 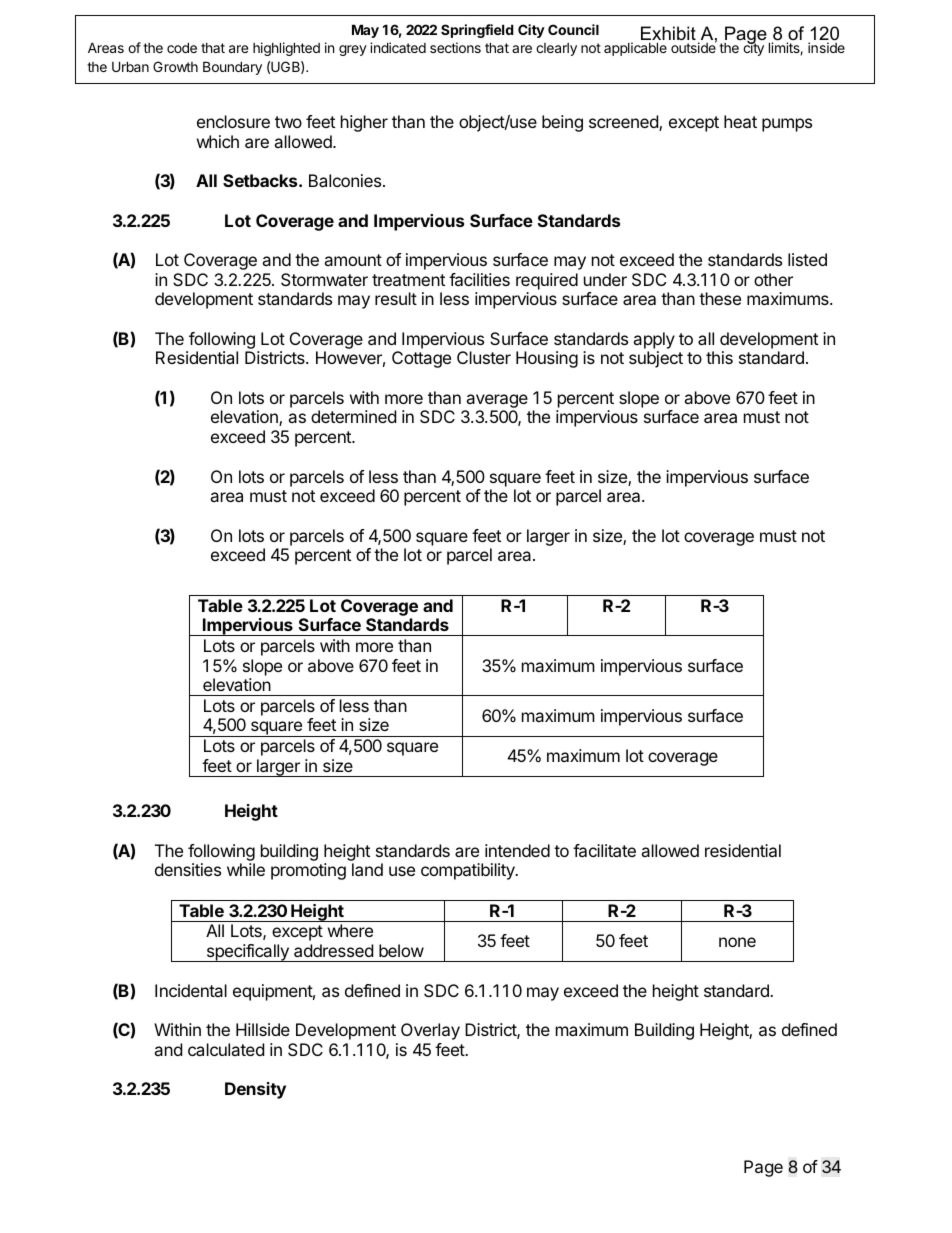 I want to click on average, so click(x=496, y=402).
